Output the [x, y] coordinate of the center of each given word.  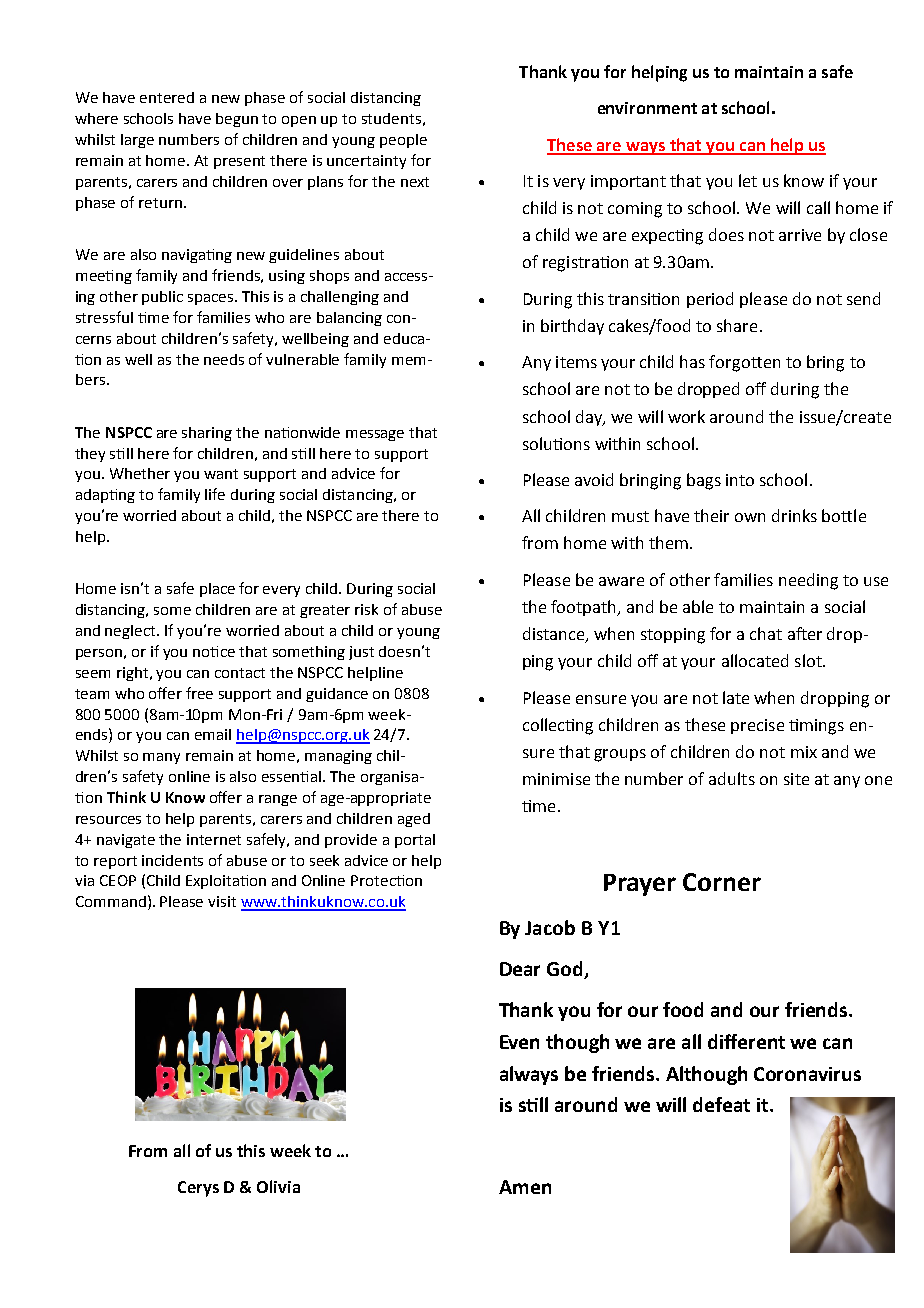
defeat [721, 1104]
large [137, 141]
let [748, 180]
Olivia [278, 1186]
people [403, 141]
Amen [525, 1187]
